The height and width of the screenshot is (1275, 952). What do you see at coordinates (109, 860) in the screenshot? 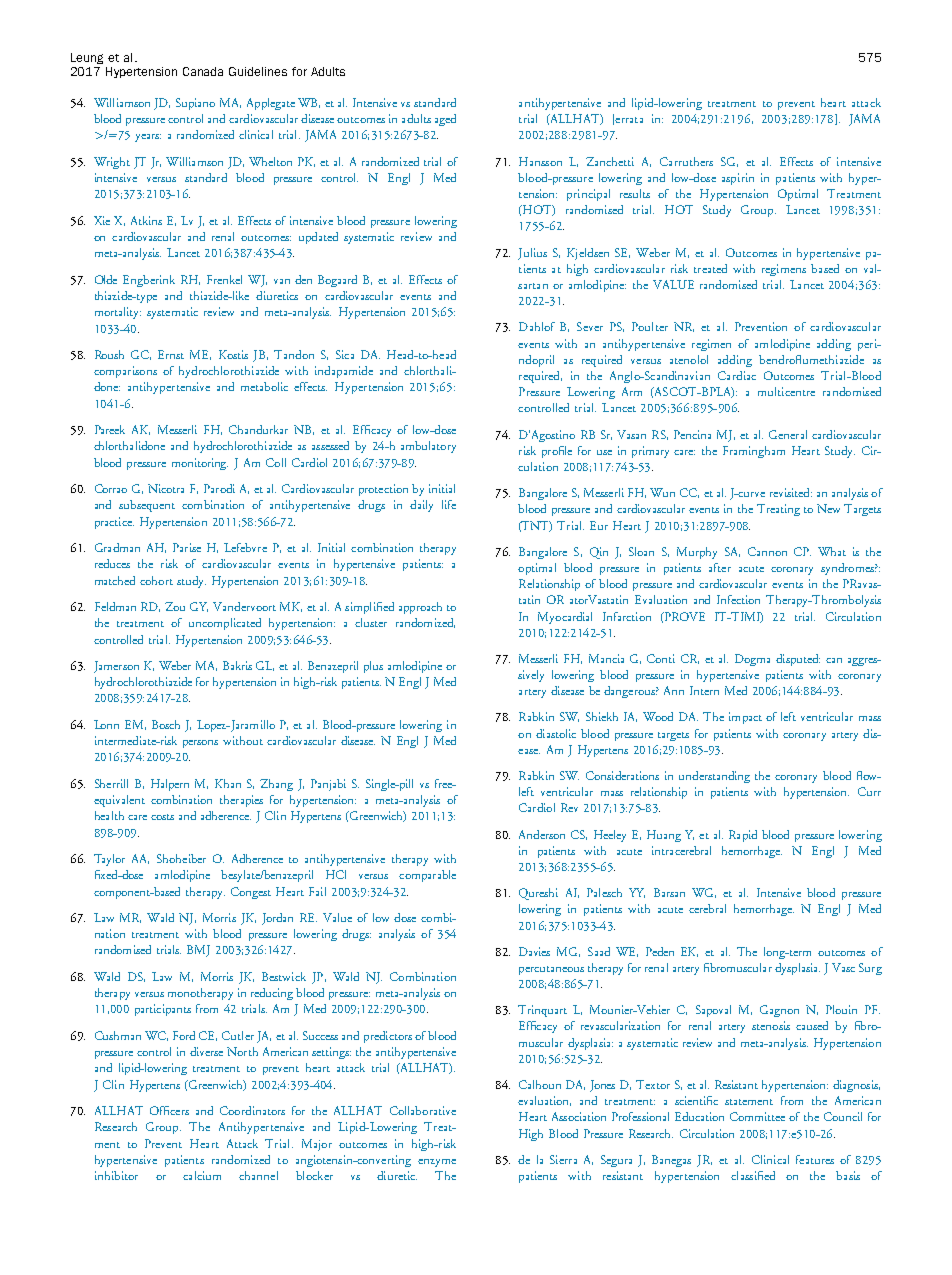
I see `Taylor` at bounding box center [109, 860].
